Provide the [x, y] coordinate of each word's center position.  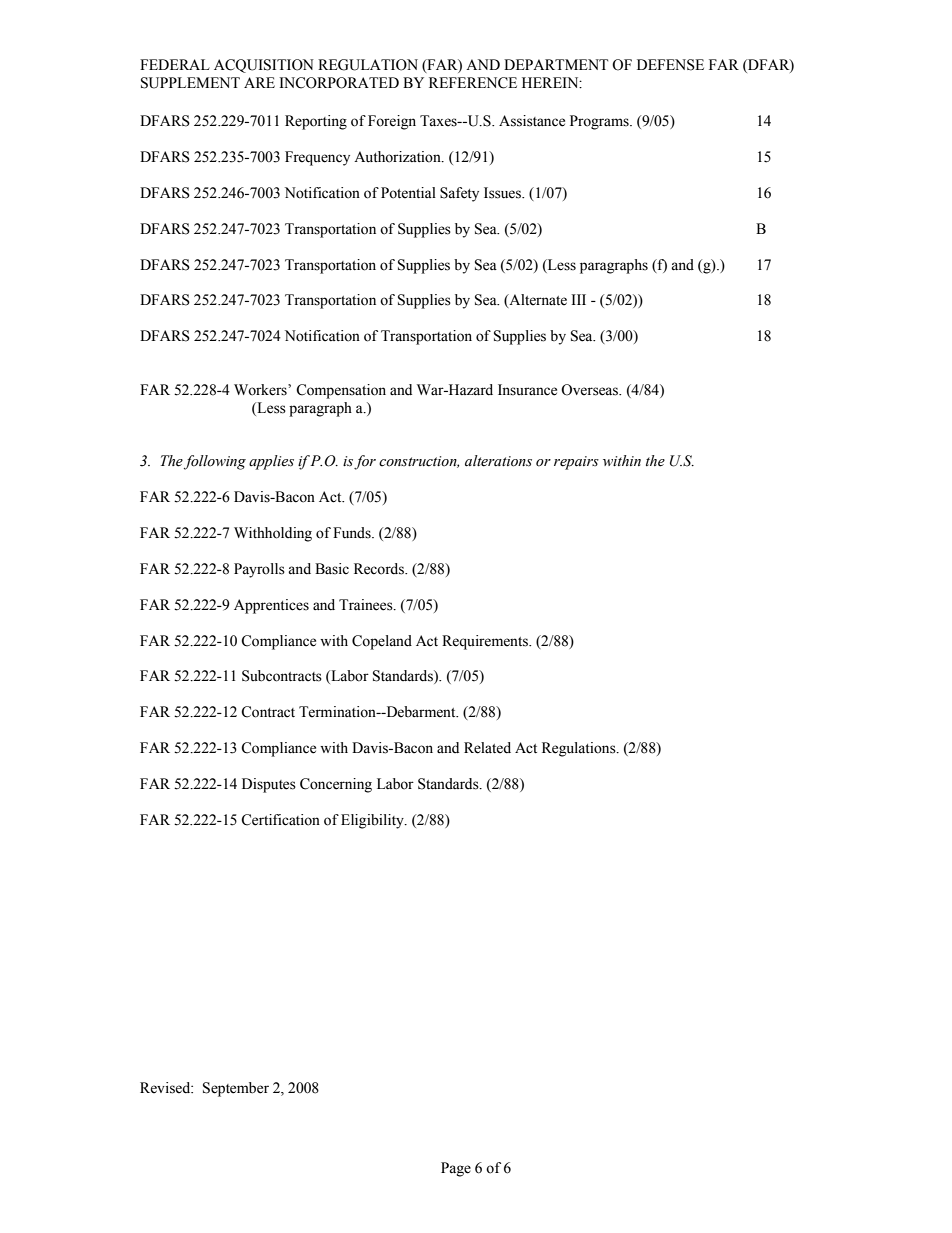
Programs [600, 122]
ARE [259, 82]
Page [456, 1169]
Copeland [382, 642]
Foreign [392, 122]
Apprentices [271, 606]
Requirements [486, 642]
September [236, 1089]
